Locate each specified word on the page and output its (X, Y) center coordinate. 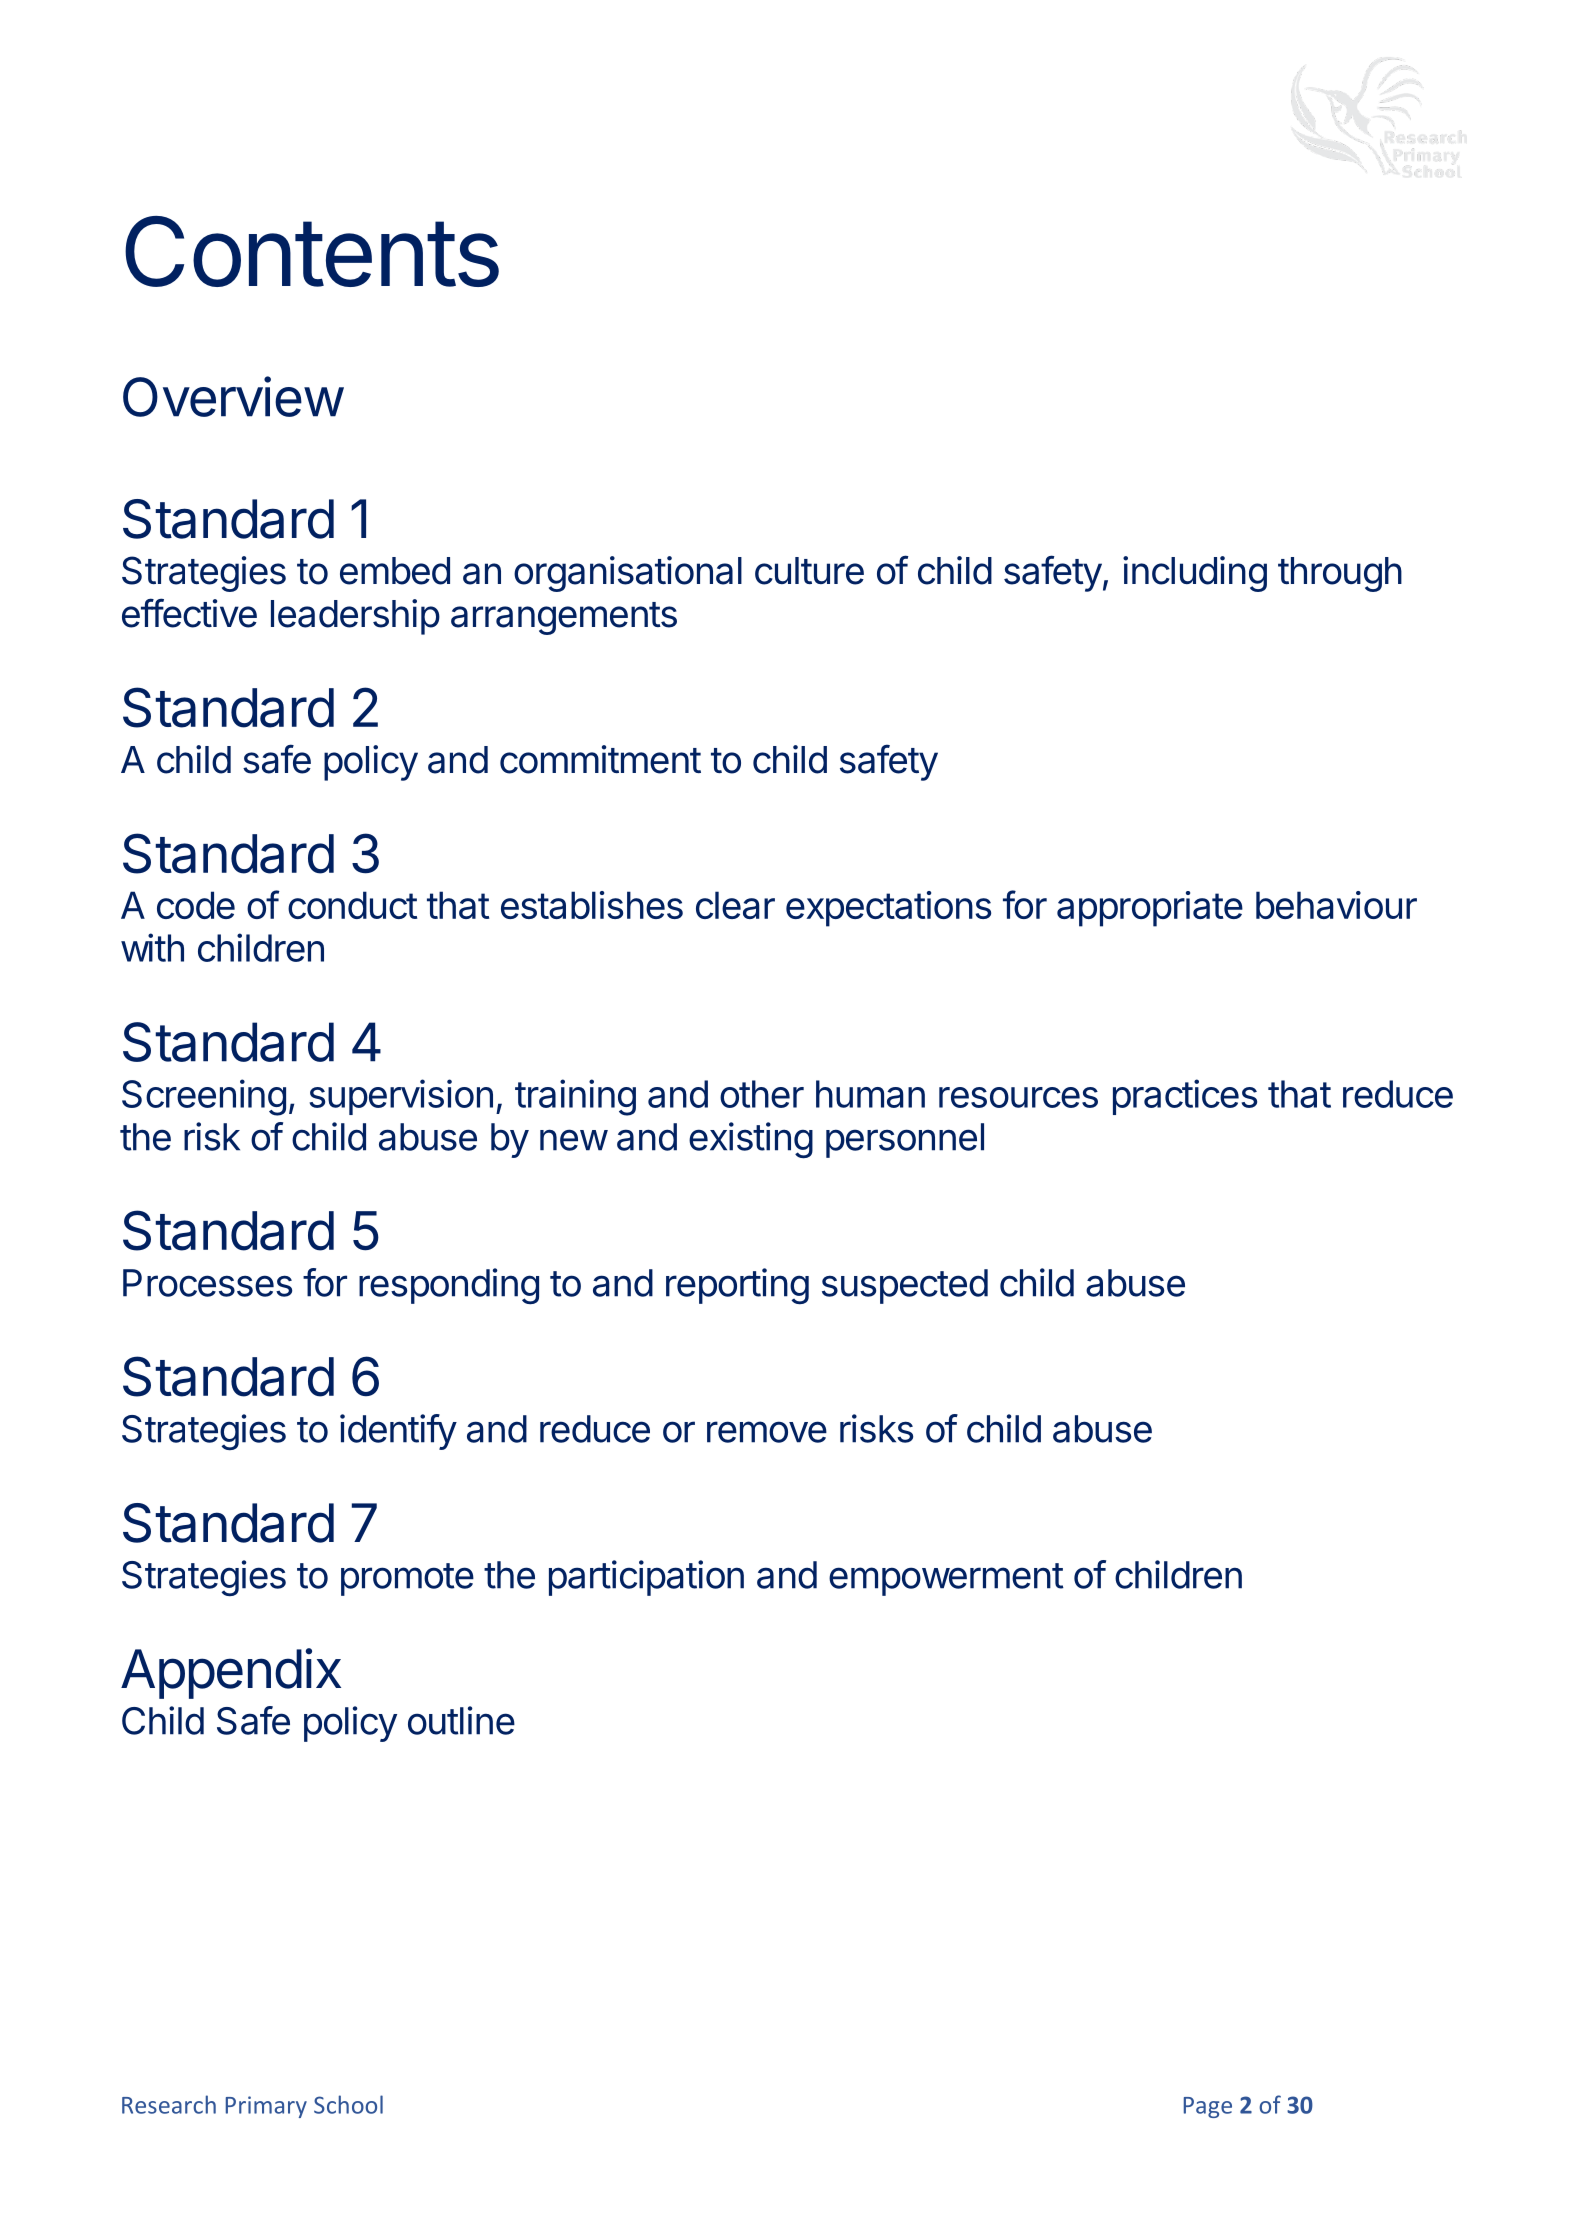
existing (751, 1140)
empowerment (946, 1579)
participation (646, 1578)
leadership (355, 617)
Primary (266, 2107)
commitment (600, 759)
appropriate (1150, 909)
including (1195, 574)
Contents (312, 251)
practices (1185, 1097)
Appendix (231, 1673)
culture (809, 571)
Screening (204, 1097)
